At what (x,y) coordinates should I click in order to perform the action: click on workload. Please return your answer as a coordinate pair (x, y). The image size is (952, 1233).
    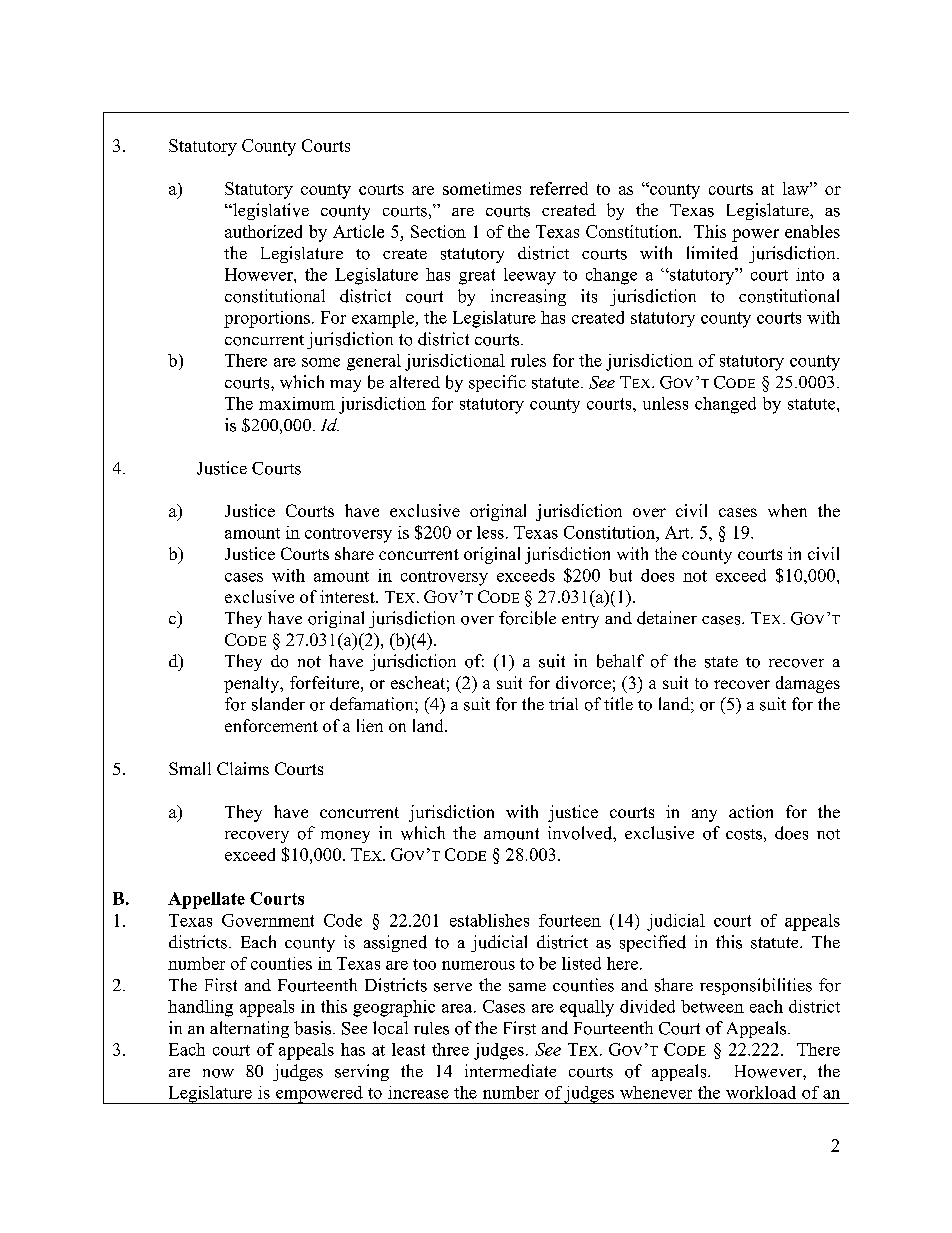
    Looking at the image, I should click on (761, 1092).
